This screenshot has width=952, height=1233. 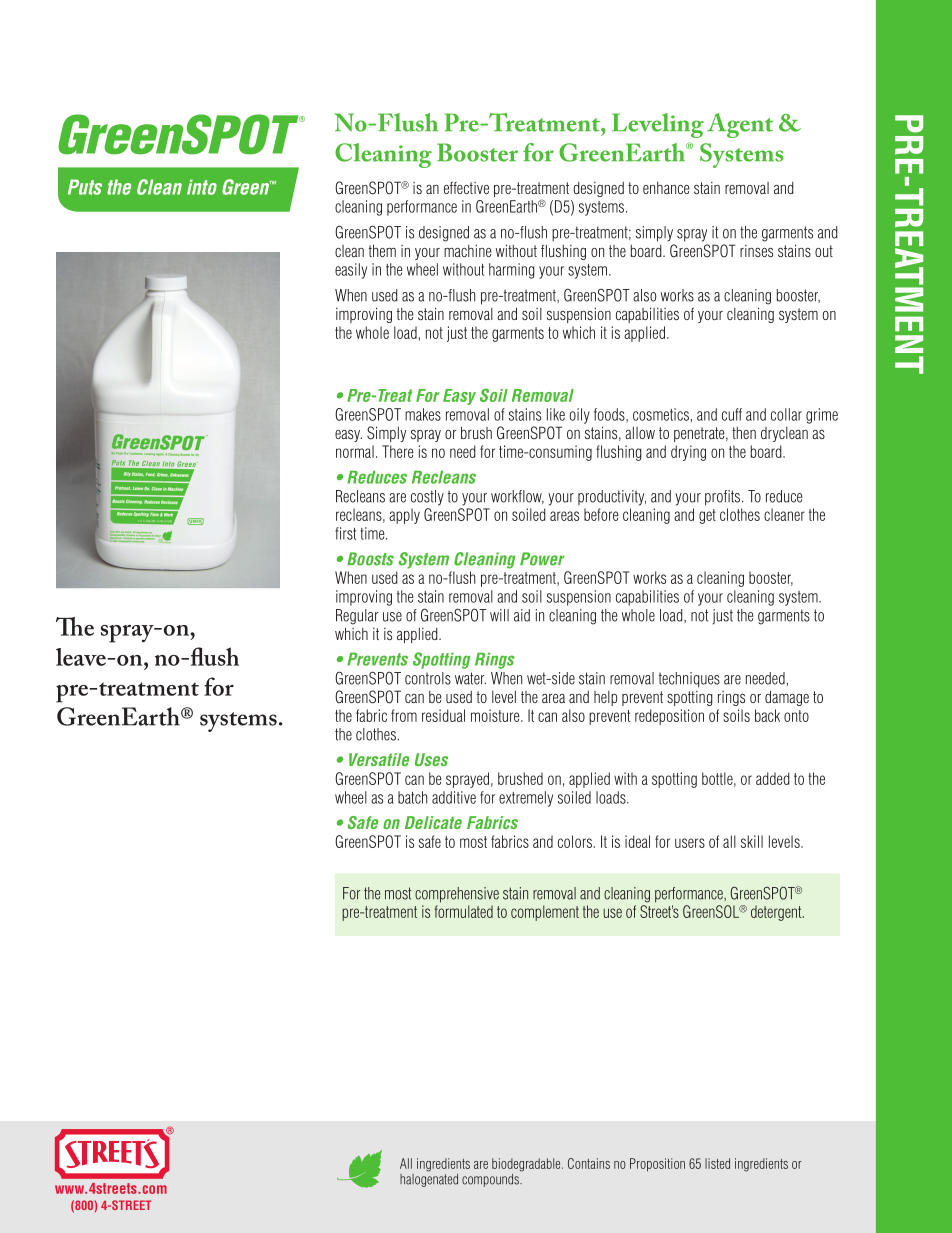 I want to click on compounds, so click(x=491, y=1180).
